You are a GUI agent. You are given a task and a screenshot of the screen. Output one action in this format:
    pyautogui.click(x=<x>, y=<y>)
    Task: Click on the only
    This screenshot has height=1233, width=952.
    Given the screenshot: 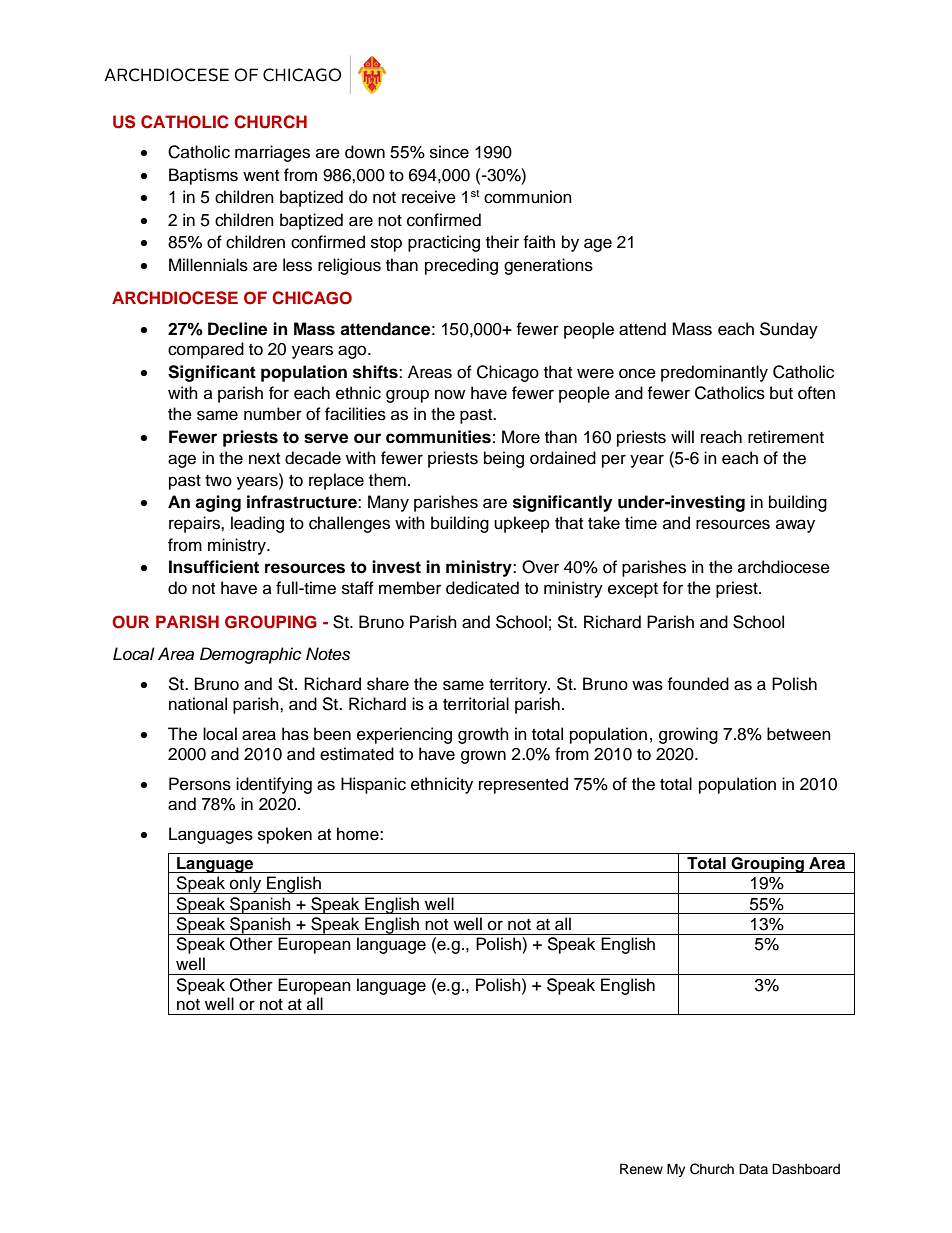 What is the action you would take?
    pyautogui.click(x=246, y=885)
